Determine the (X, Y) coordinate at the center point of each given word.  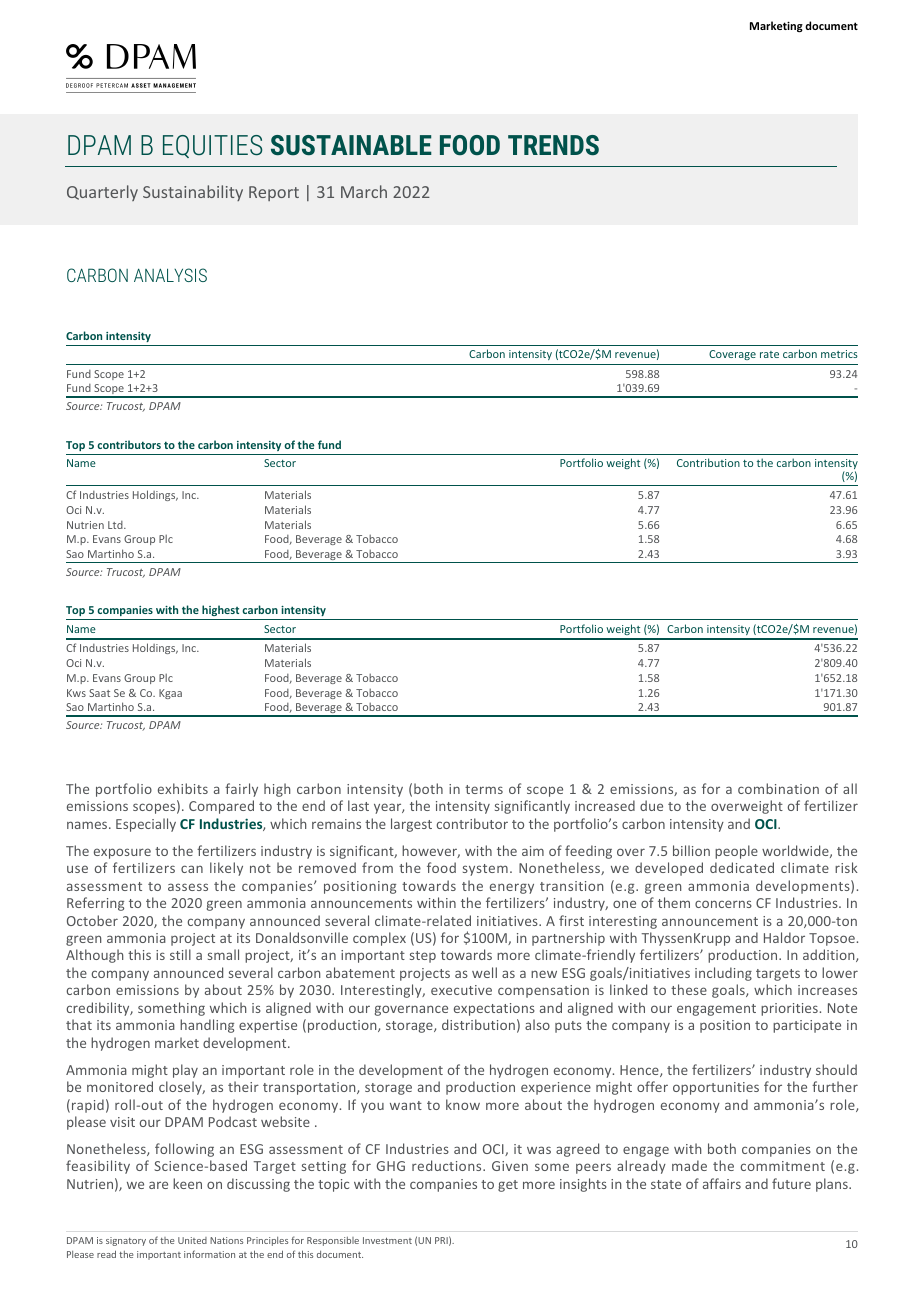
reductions (448, 1165)
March (364, 191)
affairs (722, 1183)
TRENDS (553, 145)
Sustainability (193, 193)
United (192, 1240)
